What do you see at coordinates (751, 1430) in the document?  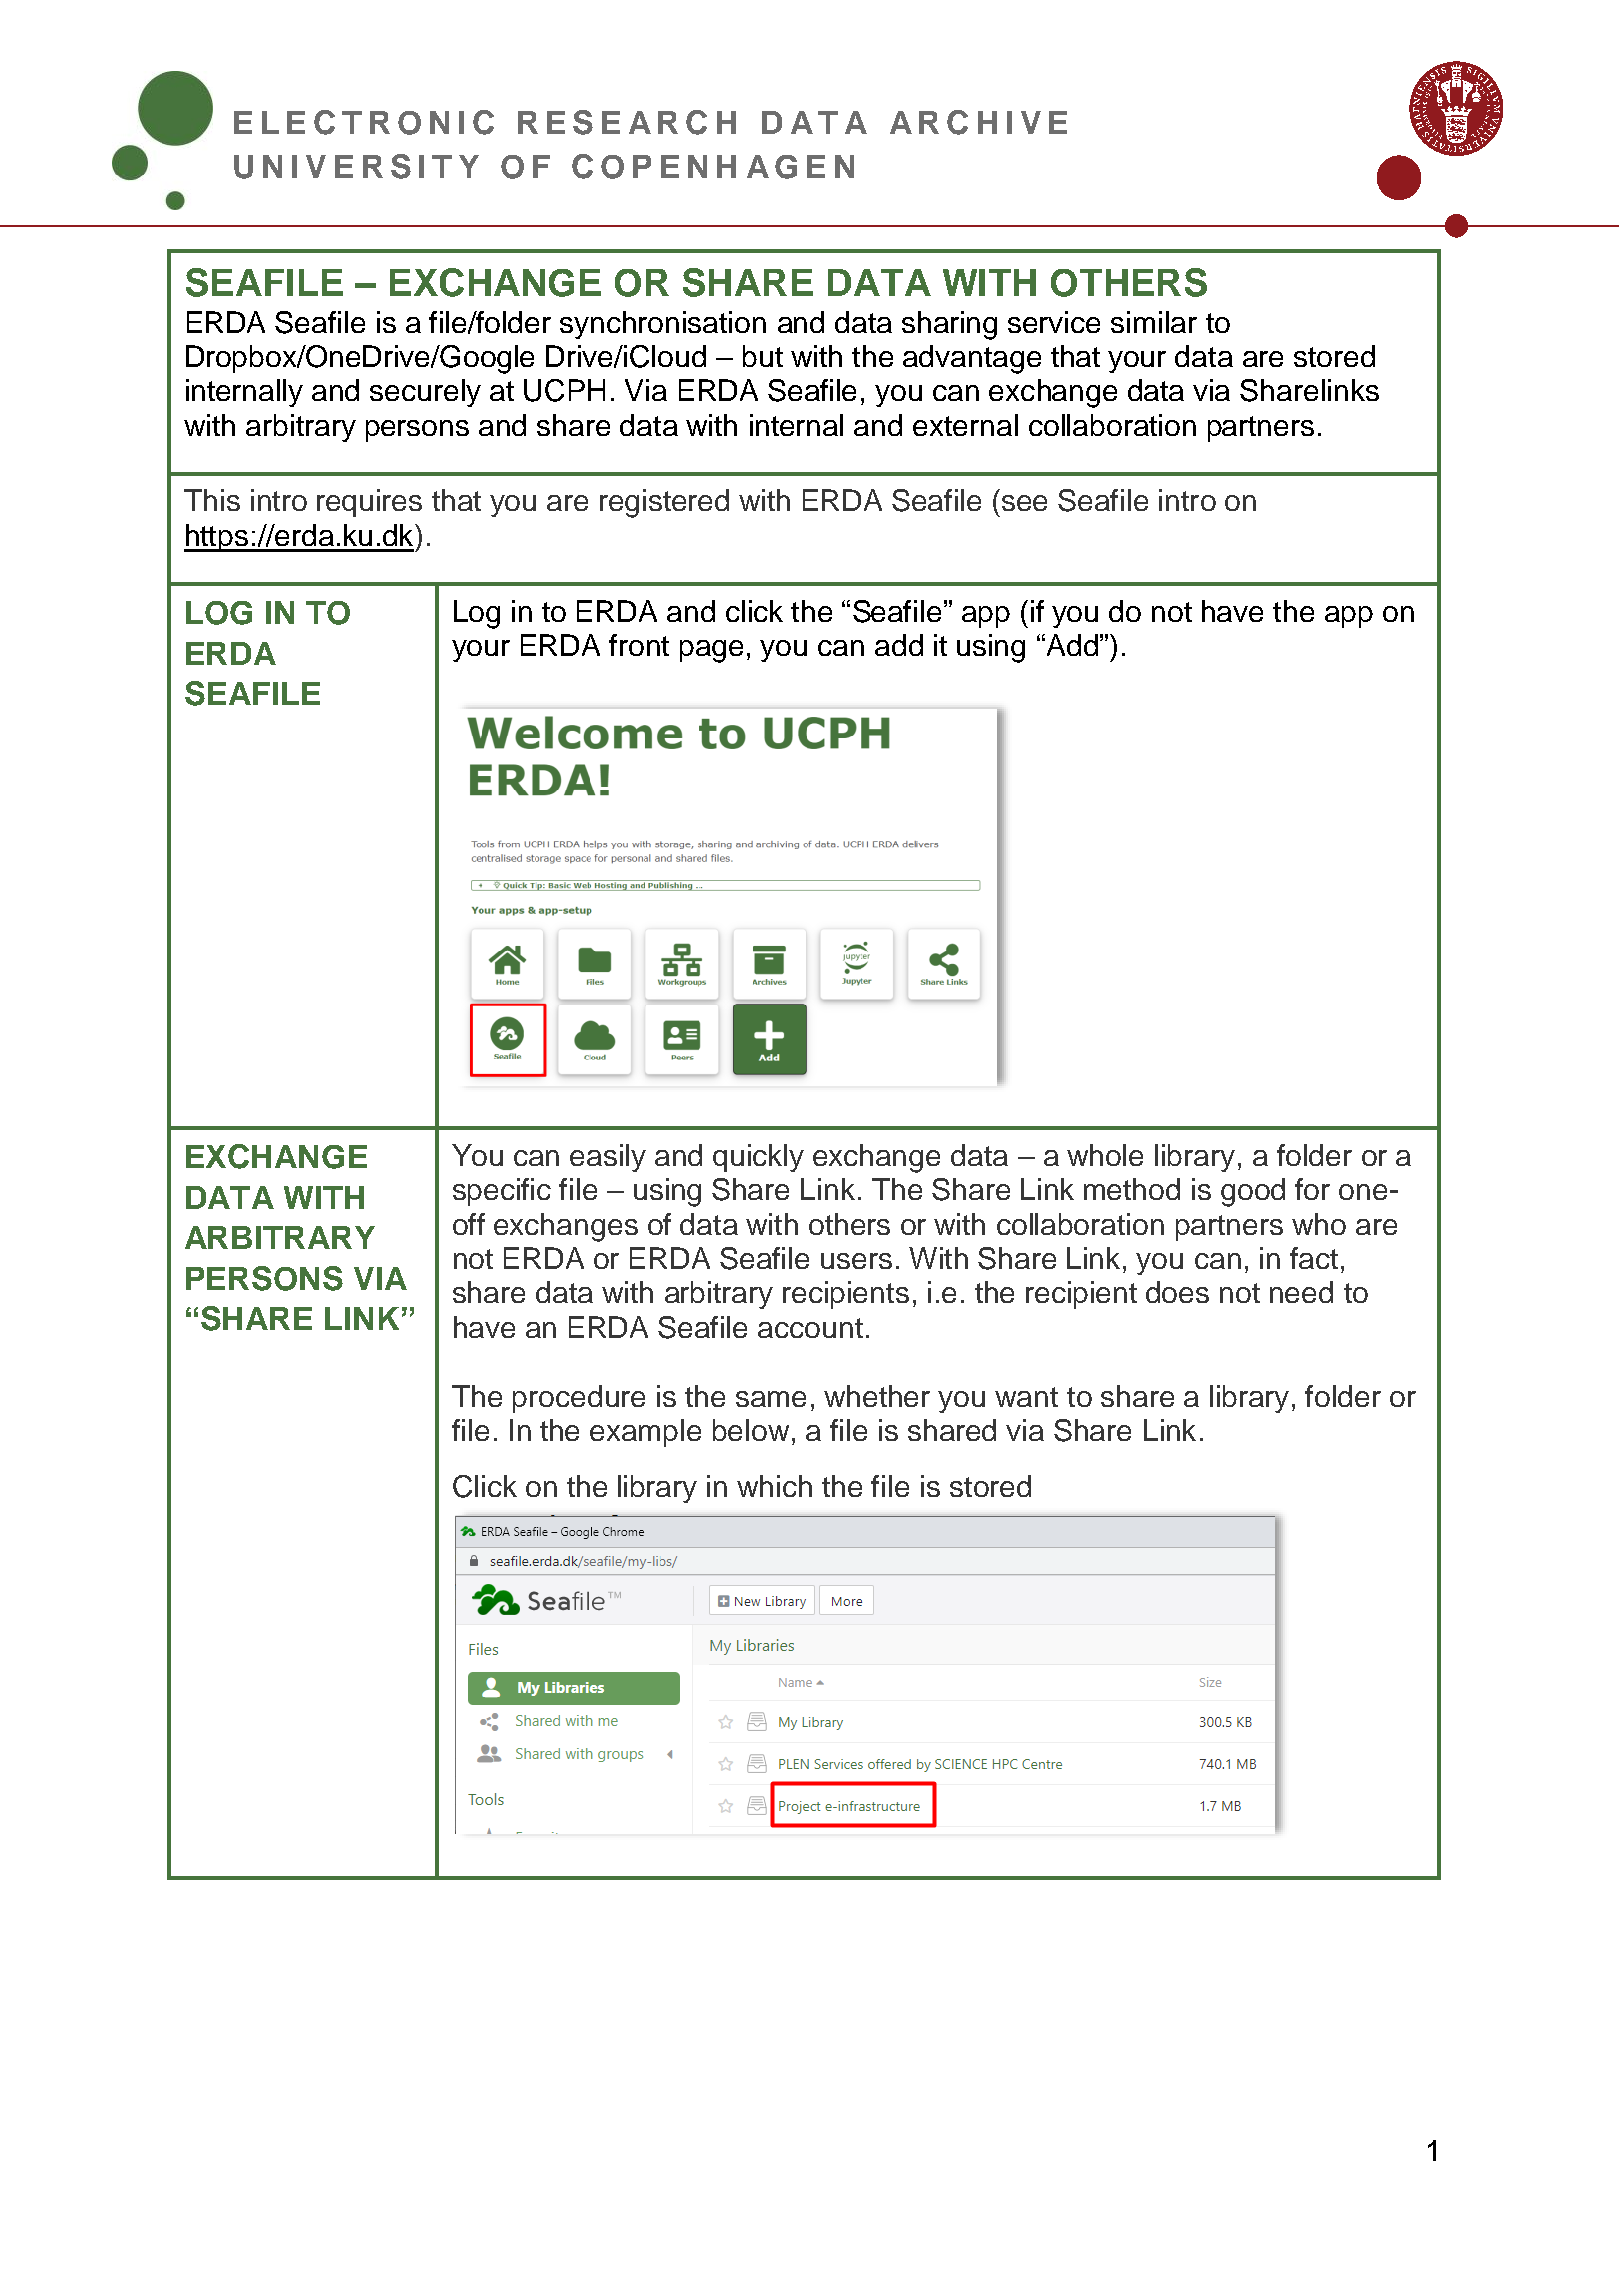 I see `below` at bounding box center [751, 1430].
